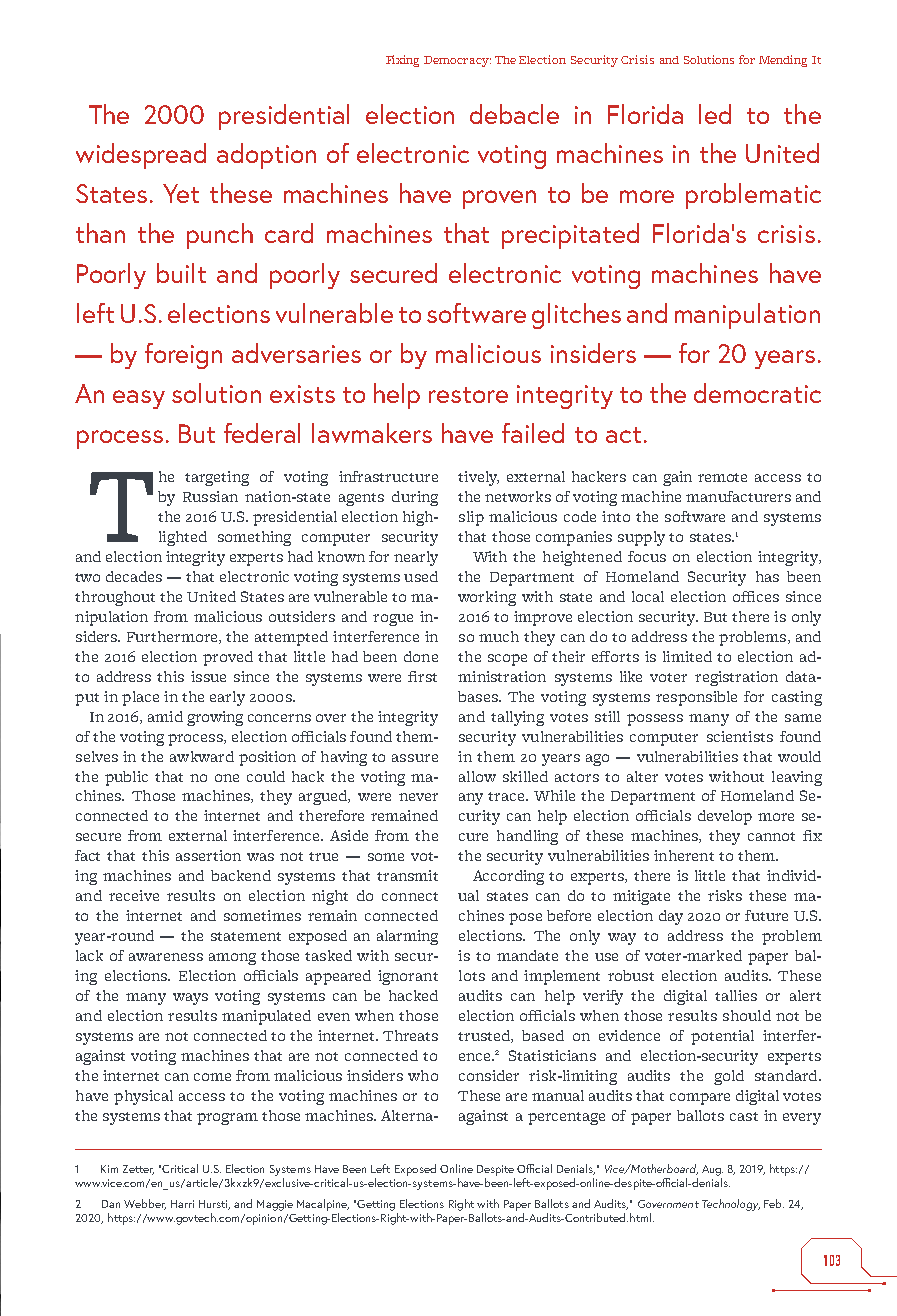 This screenshot has height=1316, width=897. What do you see at coordinates (423, 1075) in the screenshot?
I see `who` at bounding box center [423, 1075].
